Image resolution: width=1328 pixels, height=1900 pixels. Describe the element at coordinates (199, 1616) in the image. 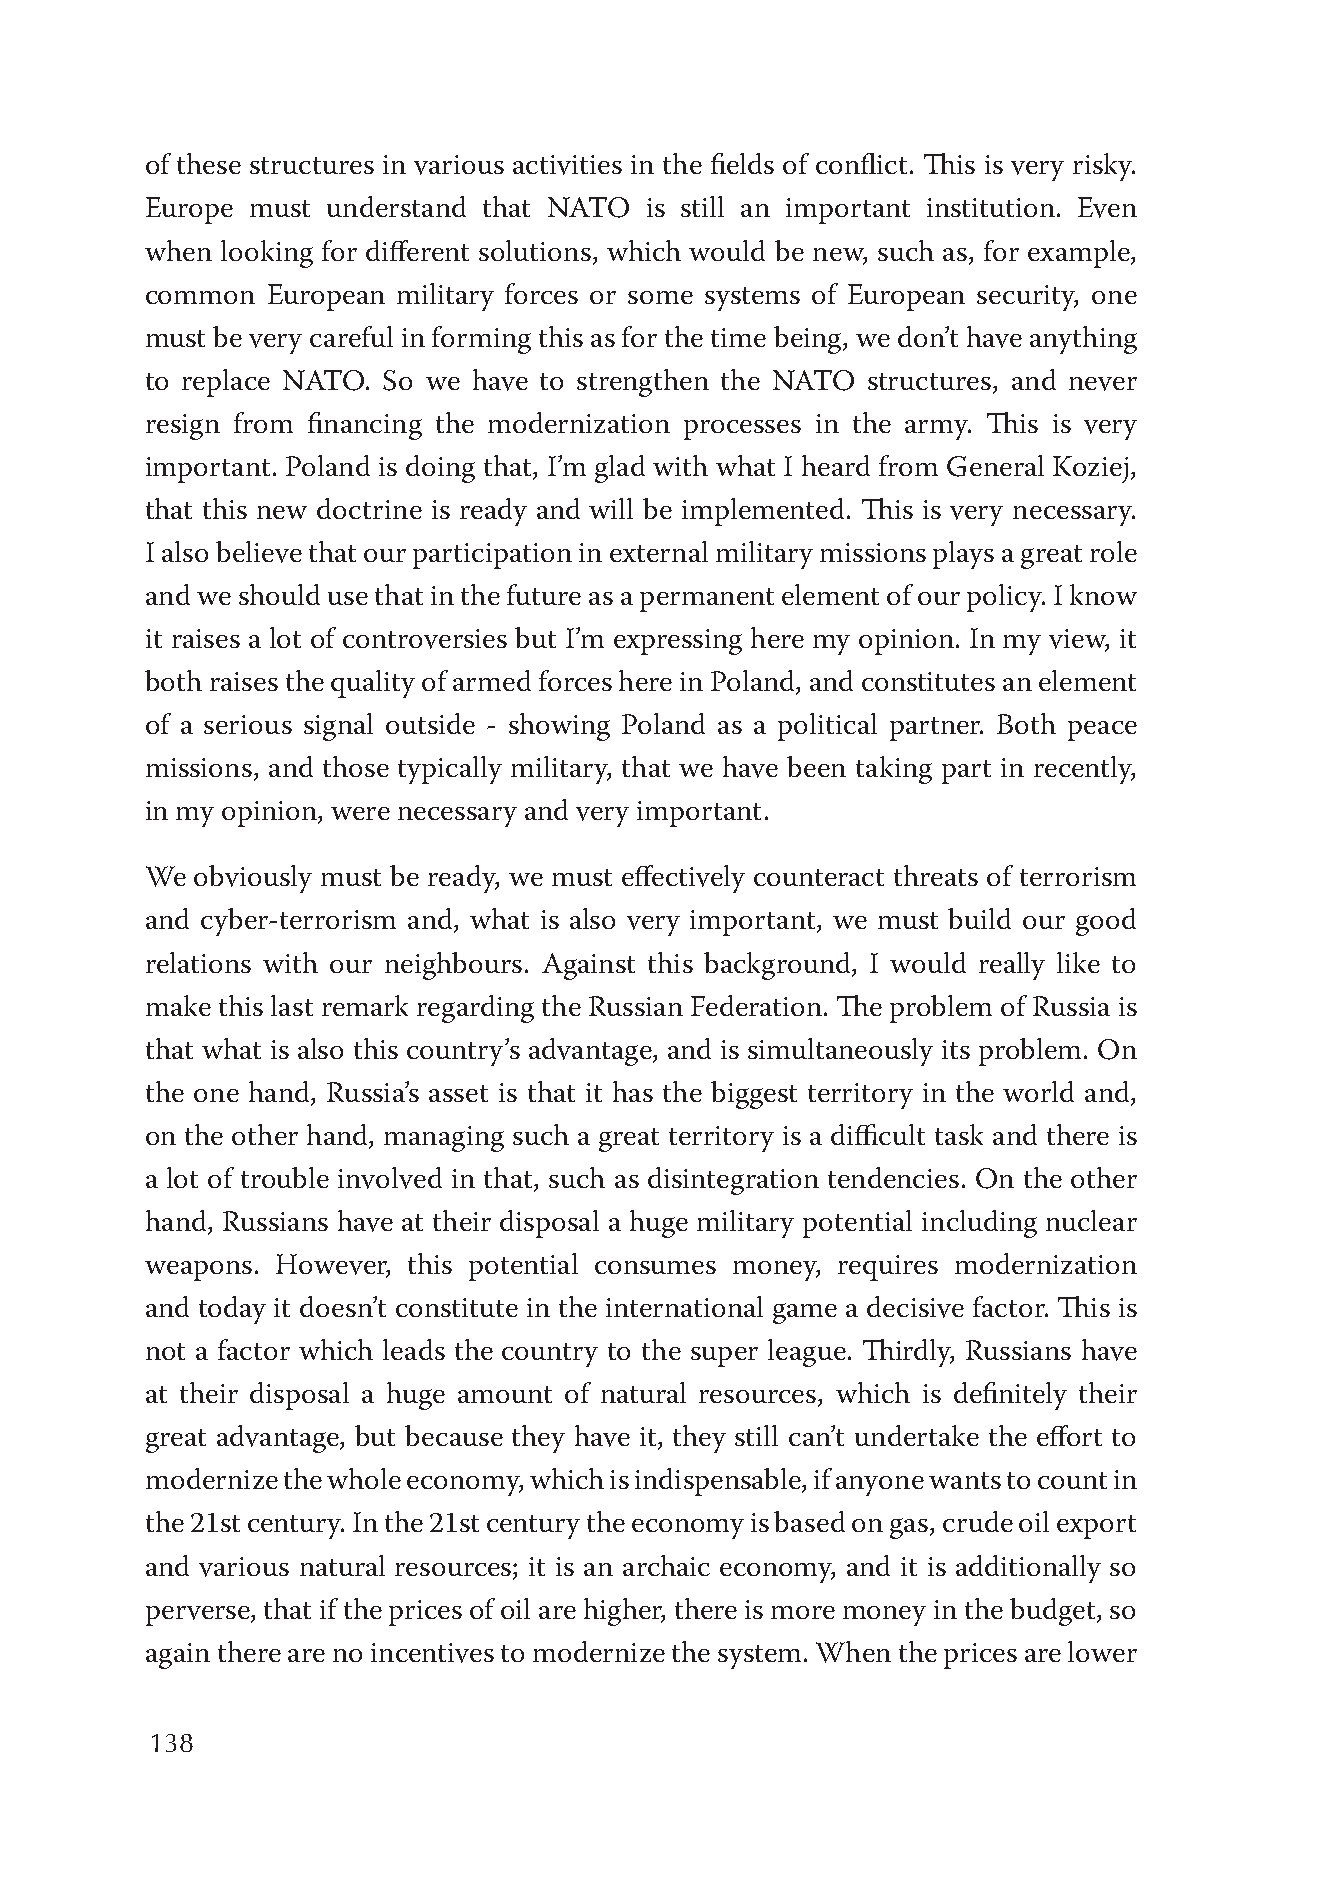

I see `perverse` at that location.
